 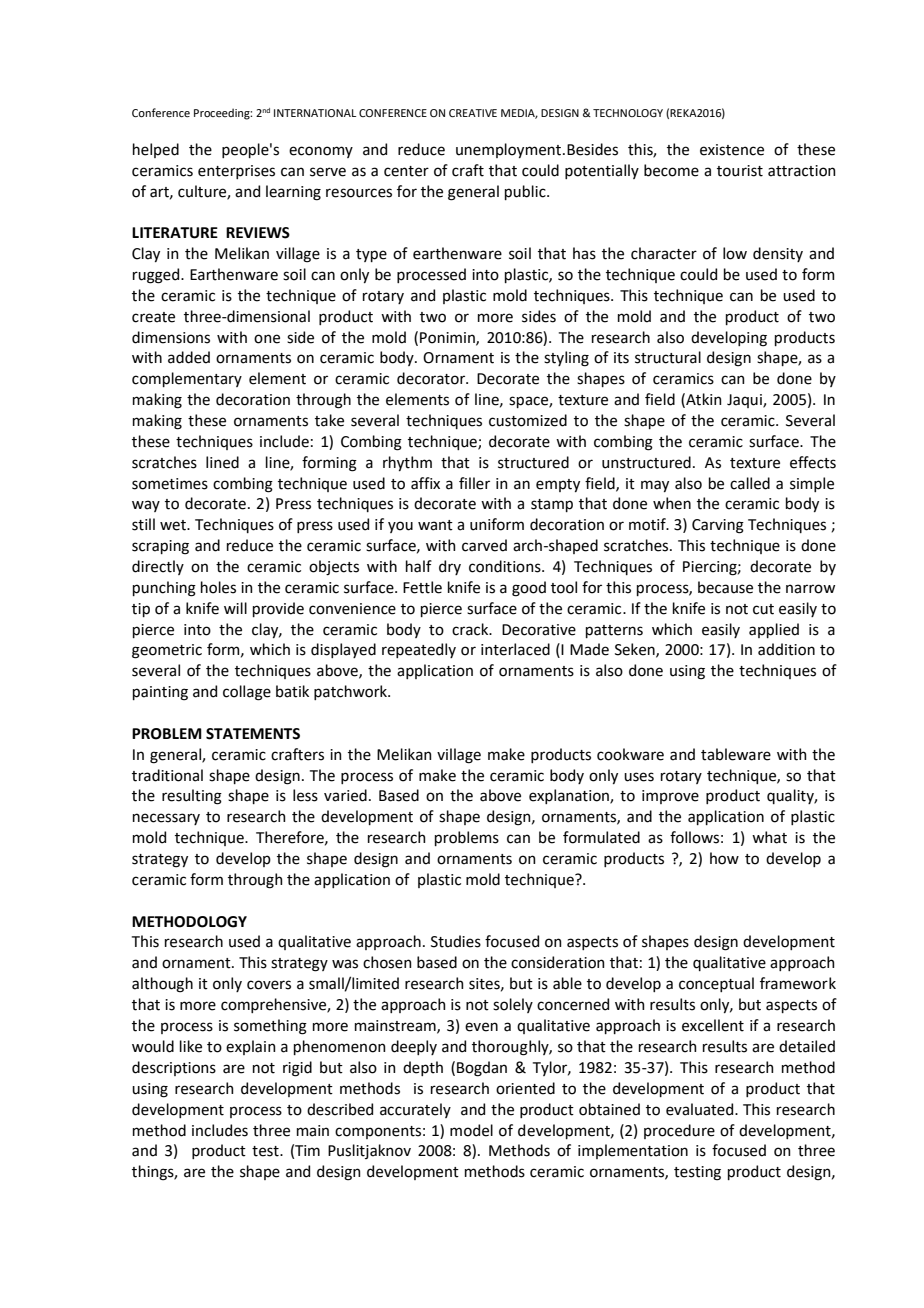 What do you see at coordinates (456, 941) in the screenshot?
I see `Studies` at bounding box center [456, 941].
